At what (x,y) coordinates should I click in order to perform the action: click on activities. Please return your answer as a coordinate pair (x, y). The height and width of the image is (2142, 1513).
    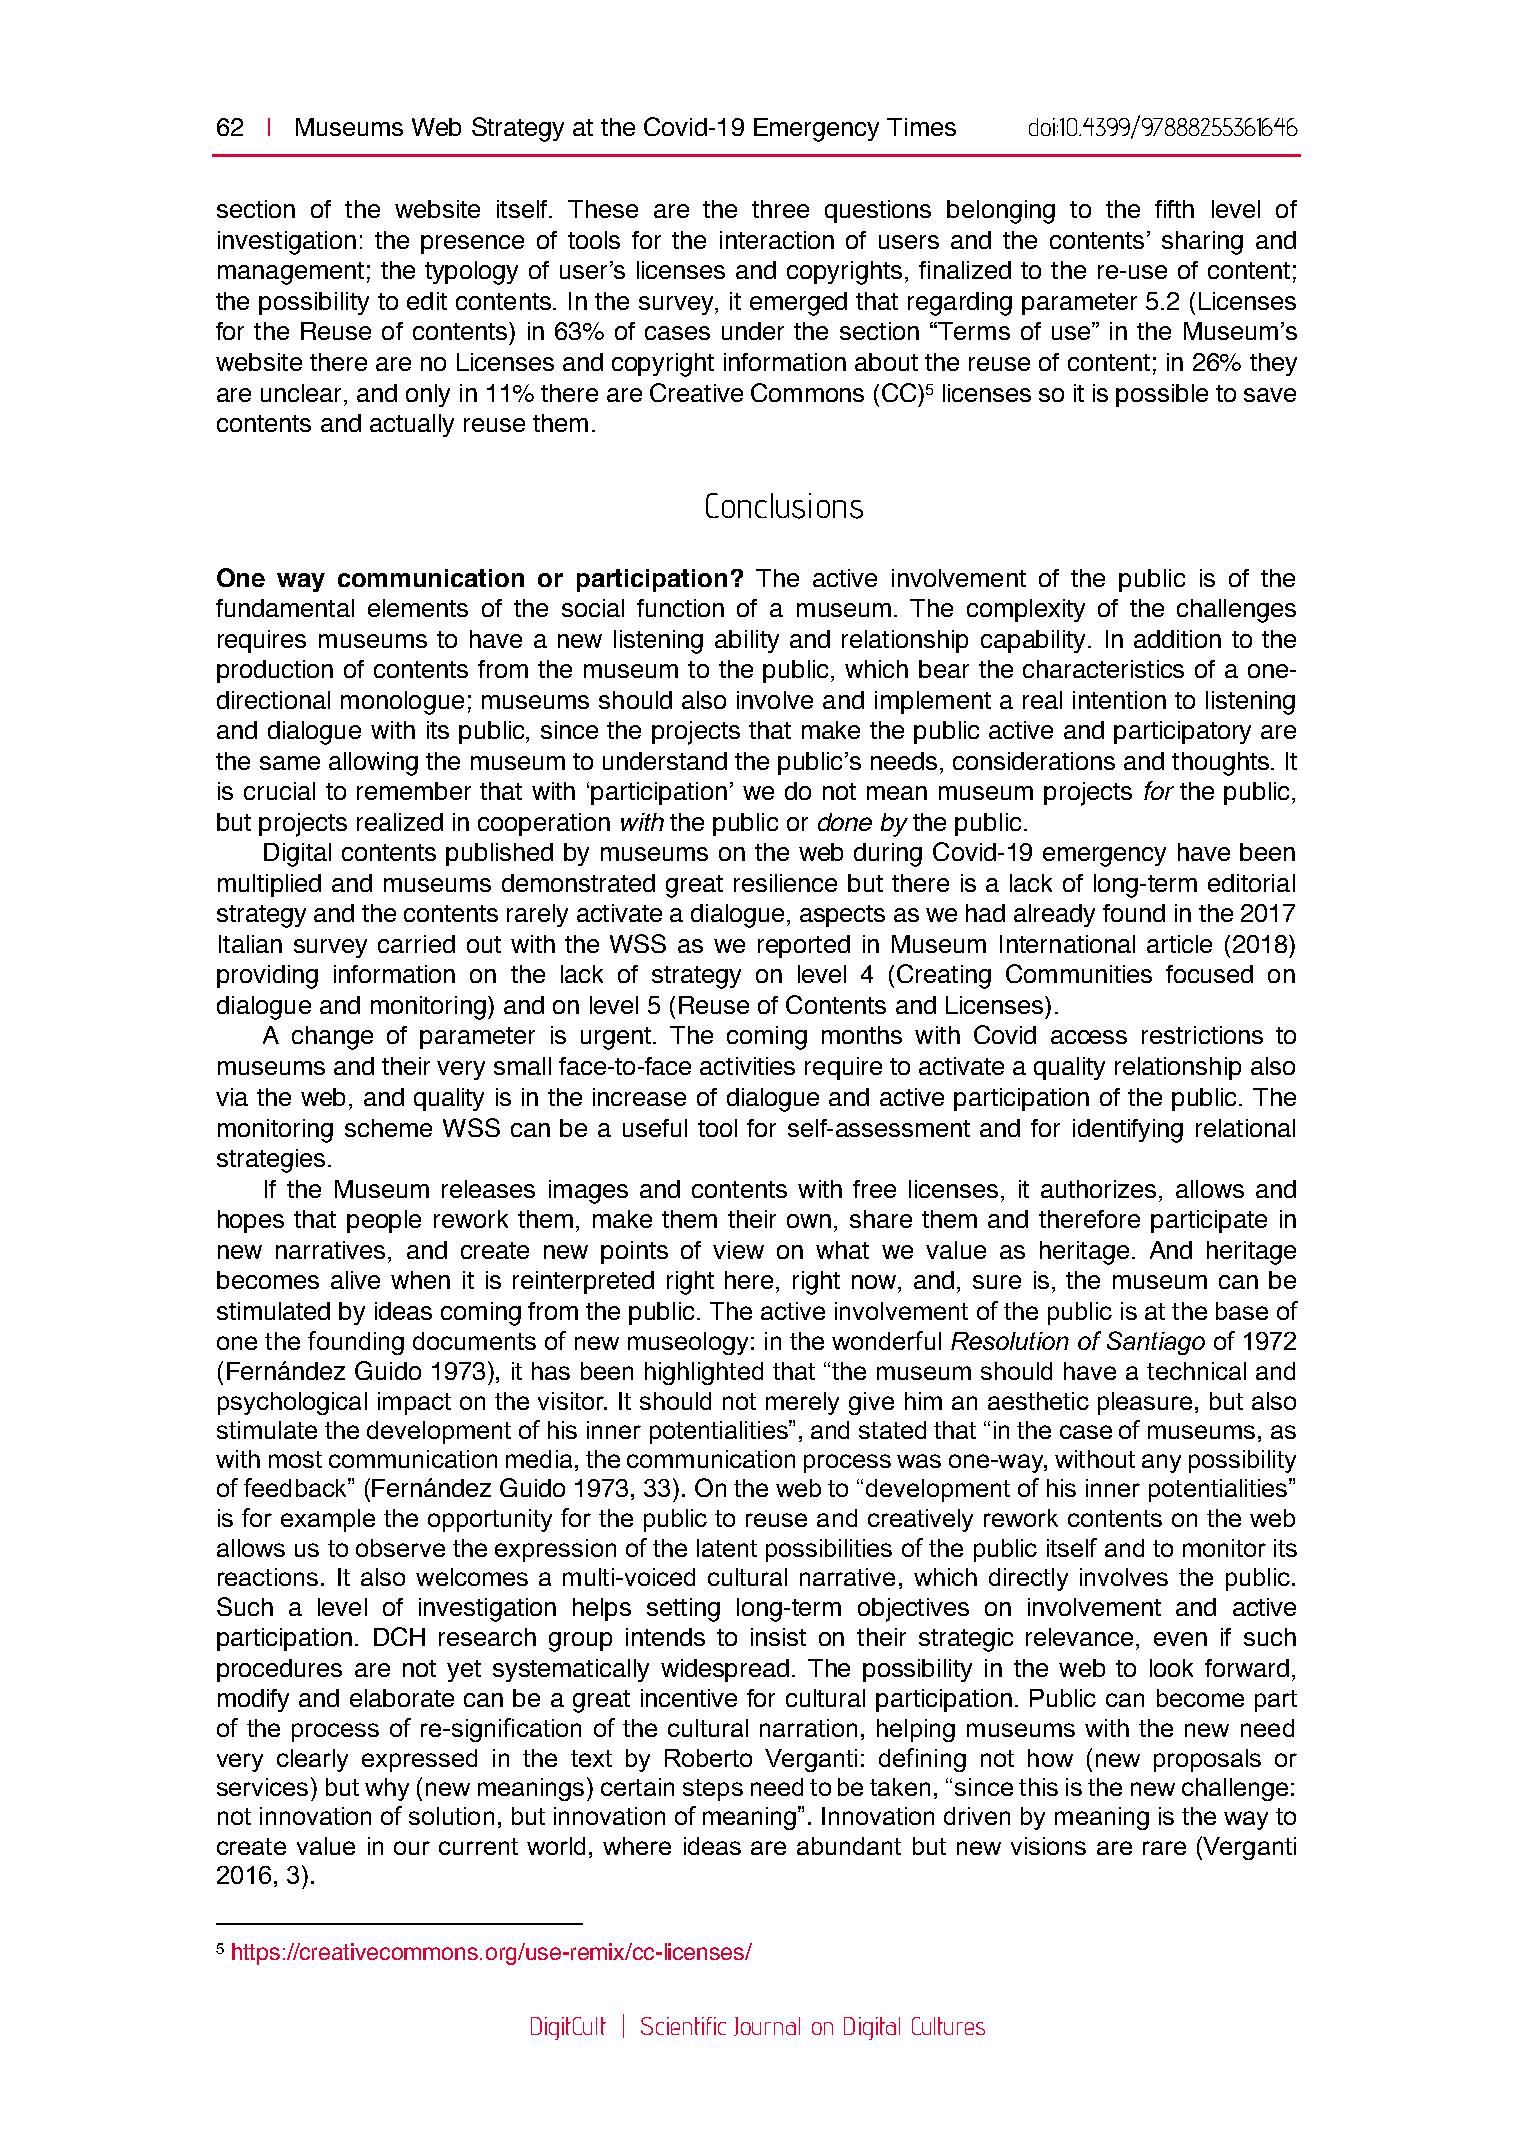
    Looking at the image, I should click on (747, 1066).
